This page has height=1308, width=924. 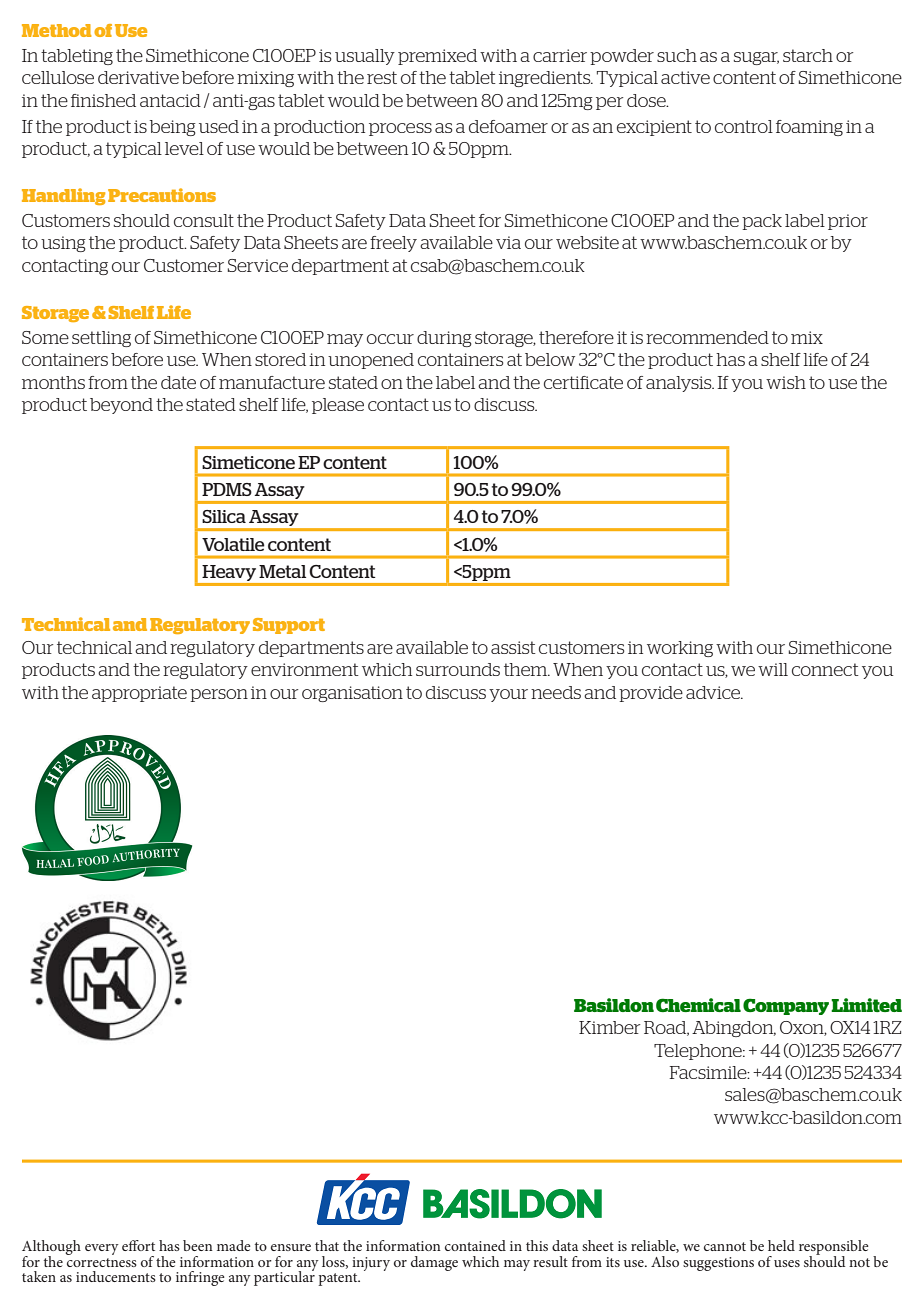 I want to click on appropriate, so click(x=139, y=694).
